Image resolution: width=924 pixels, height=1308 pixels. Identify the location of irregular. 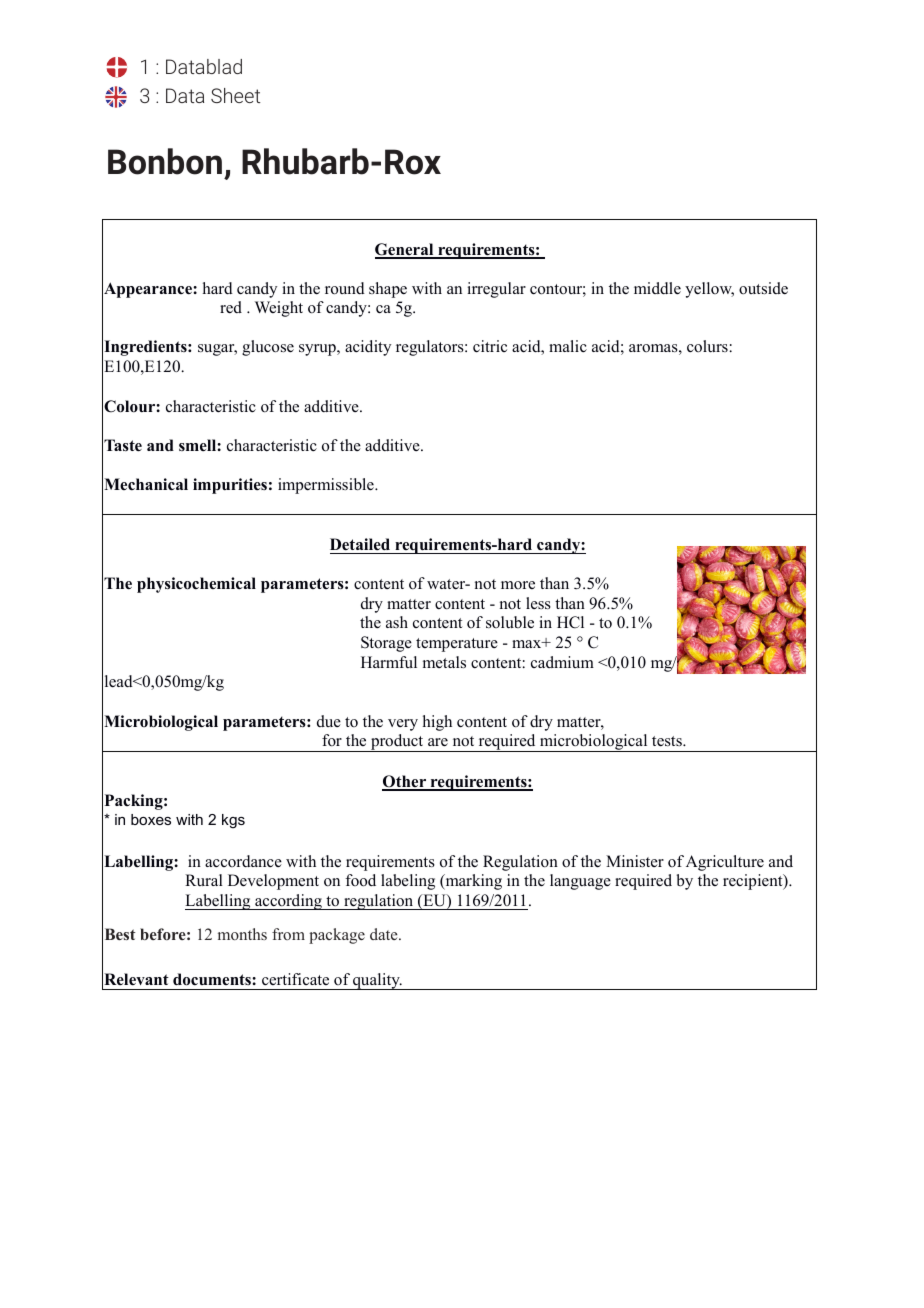
(496, 290).
